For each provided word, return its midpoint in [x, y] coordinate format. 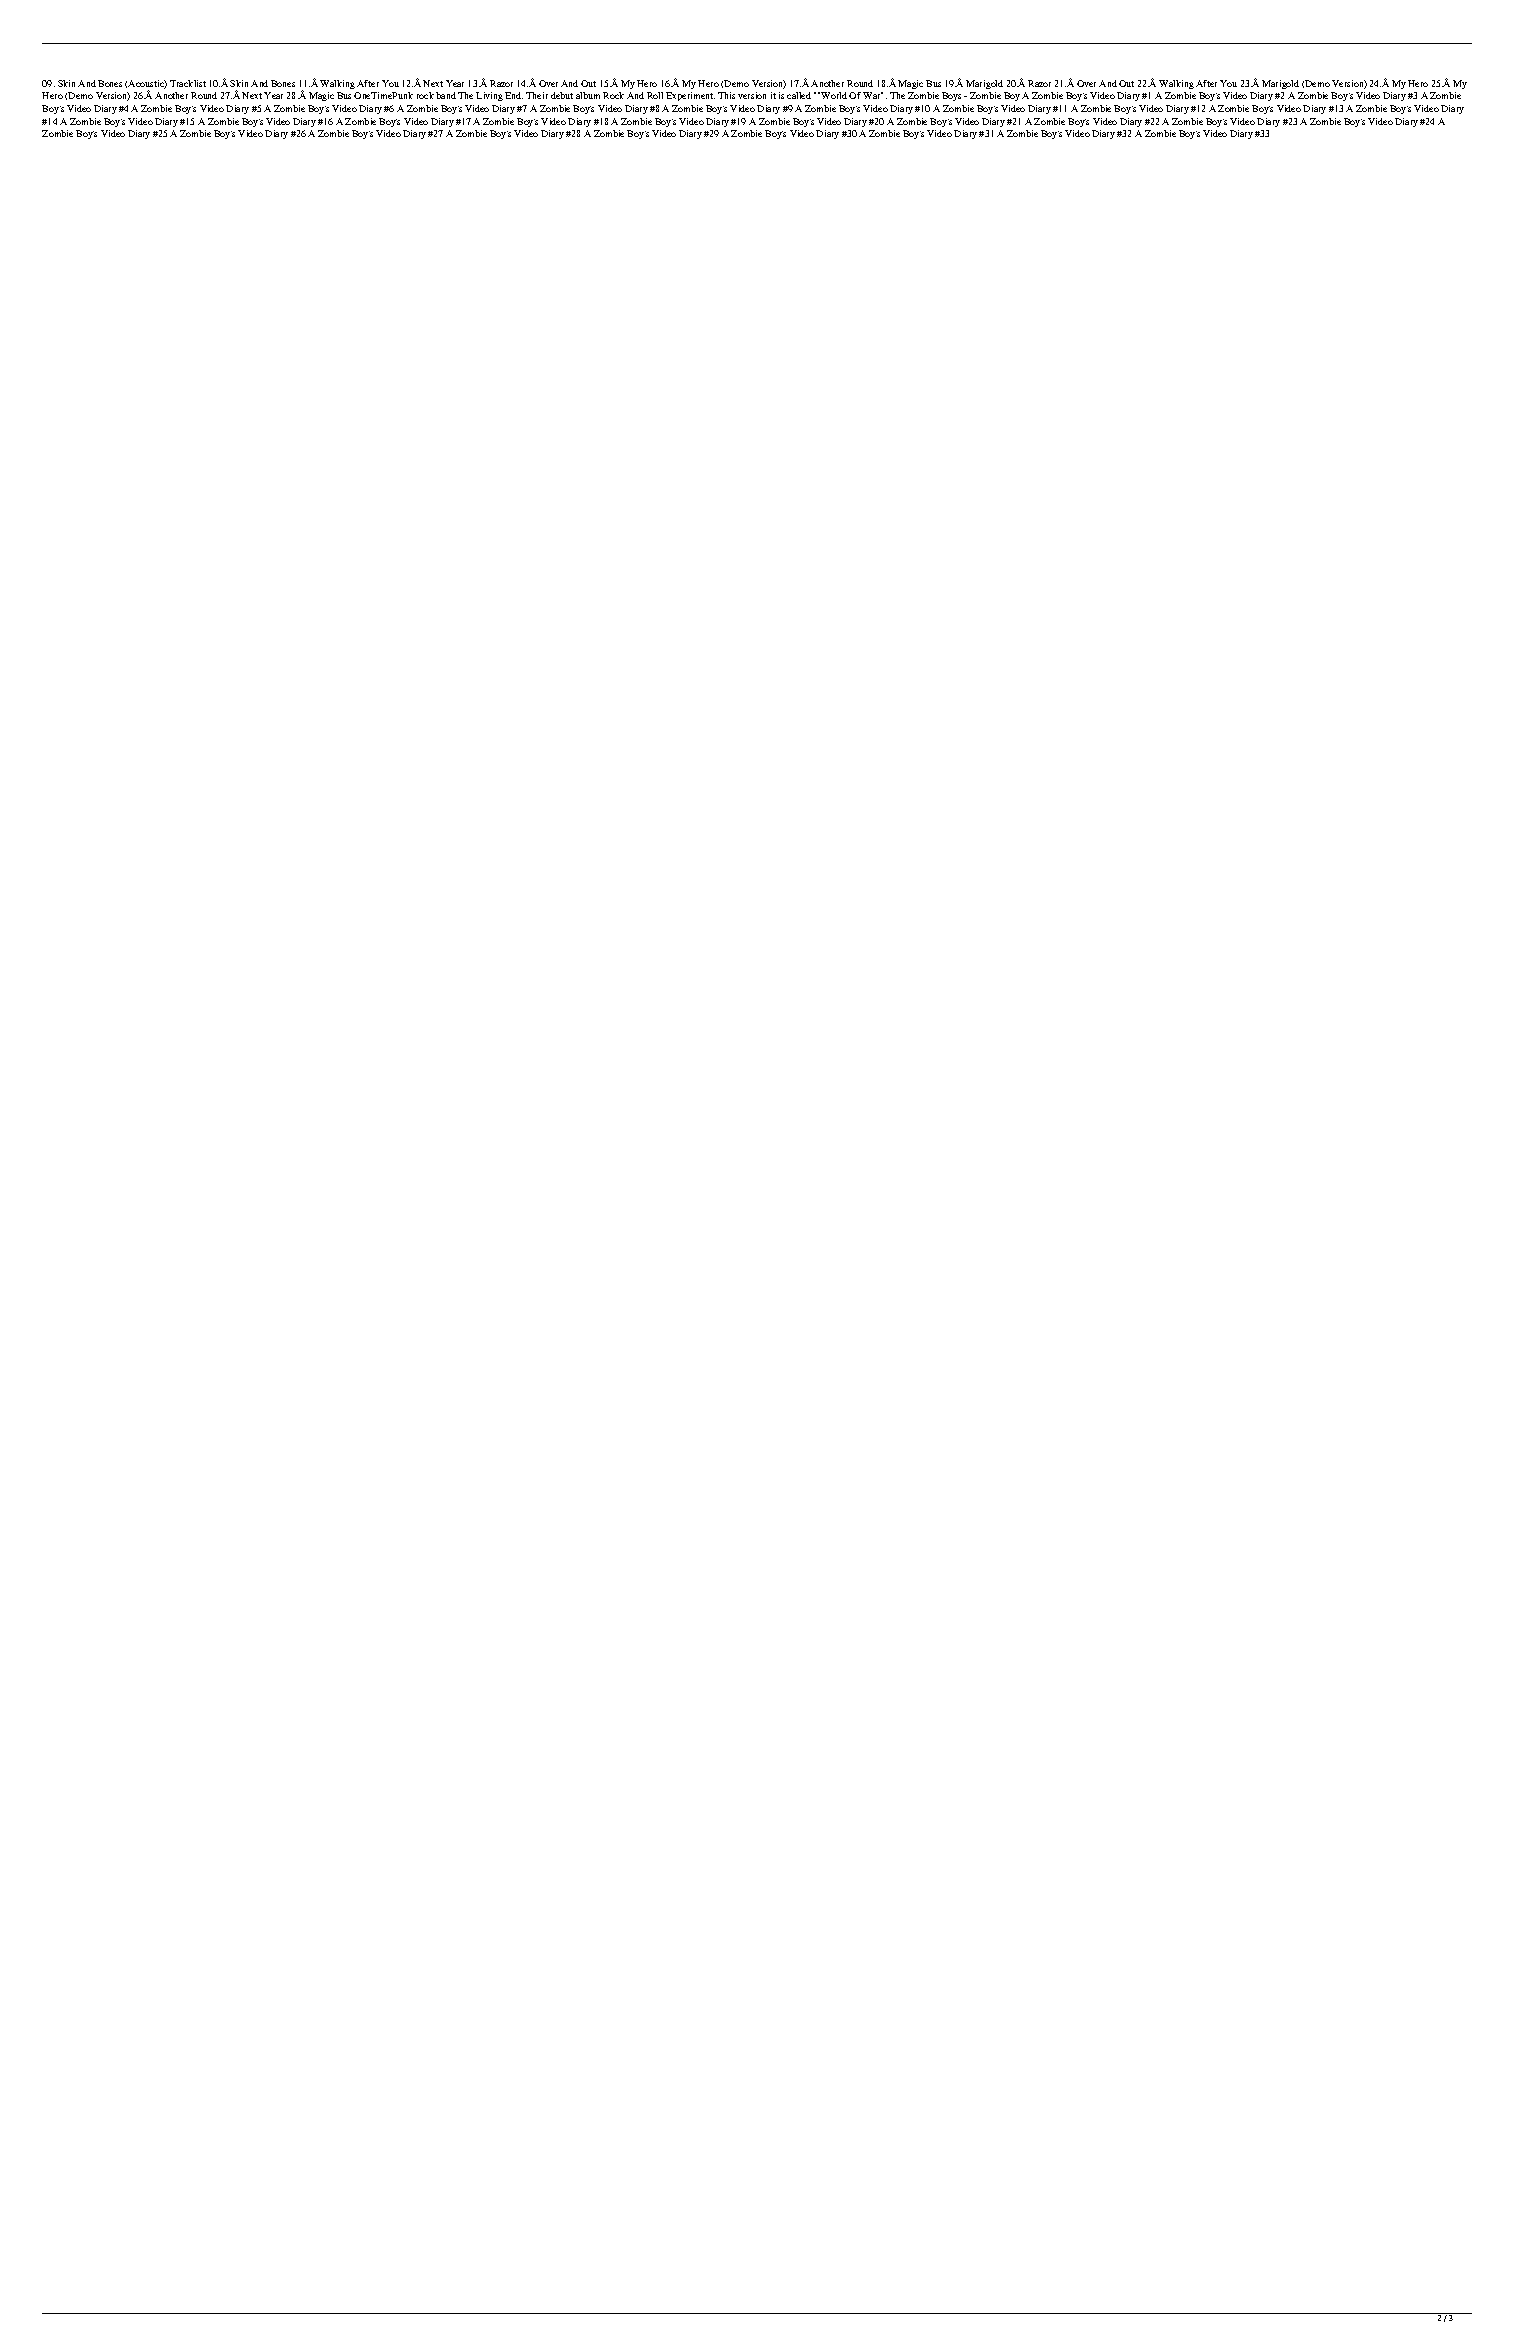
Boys [951, 96]
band [446, 95]
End [514, 95]
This [726, 95]
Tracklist [188, 83]
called [799, 95]
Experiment [690, 96]
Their [537, 95]
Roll [655, 95]
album [588, 95]
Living [489, 96]
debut [562, 95]
